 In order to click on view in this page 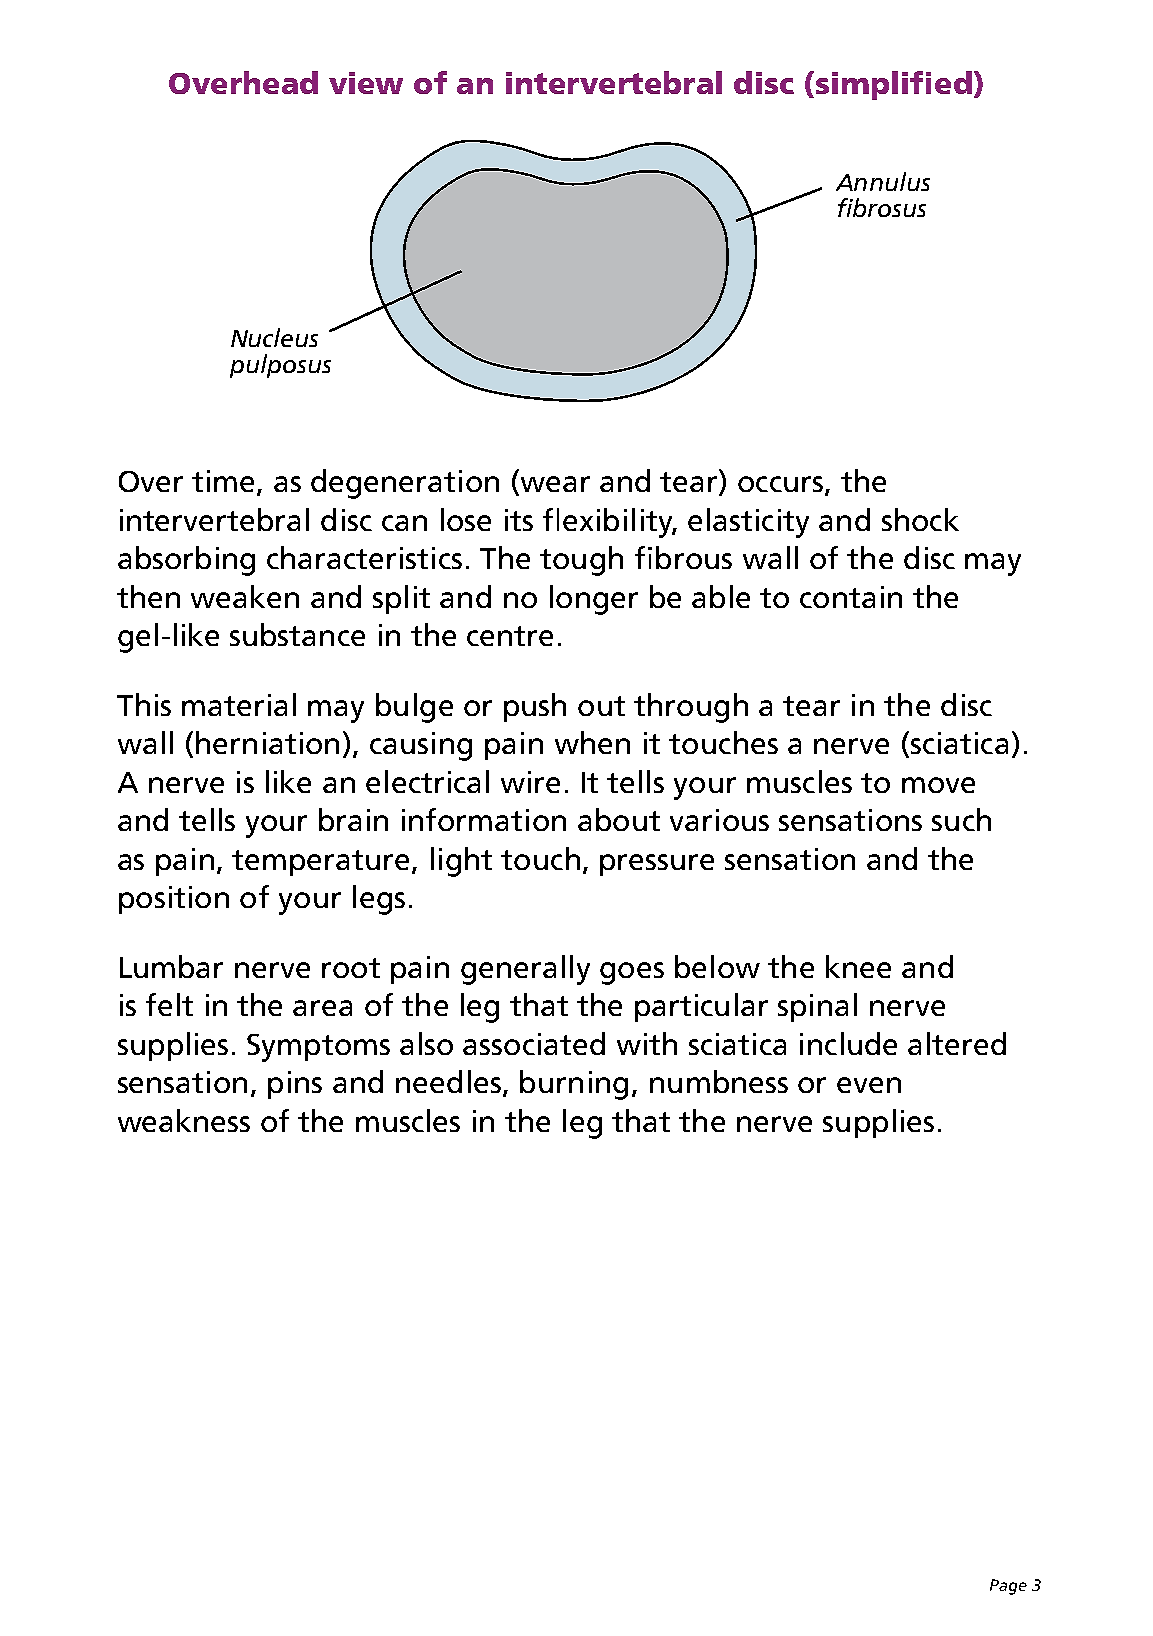, I will do `click(366, 83)`.
